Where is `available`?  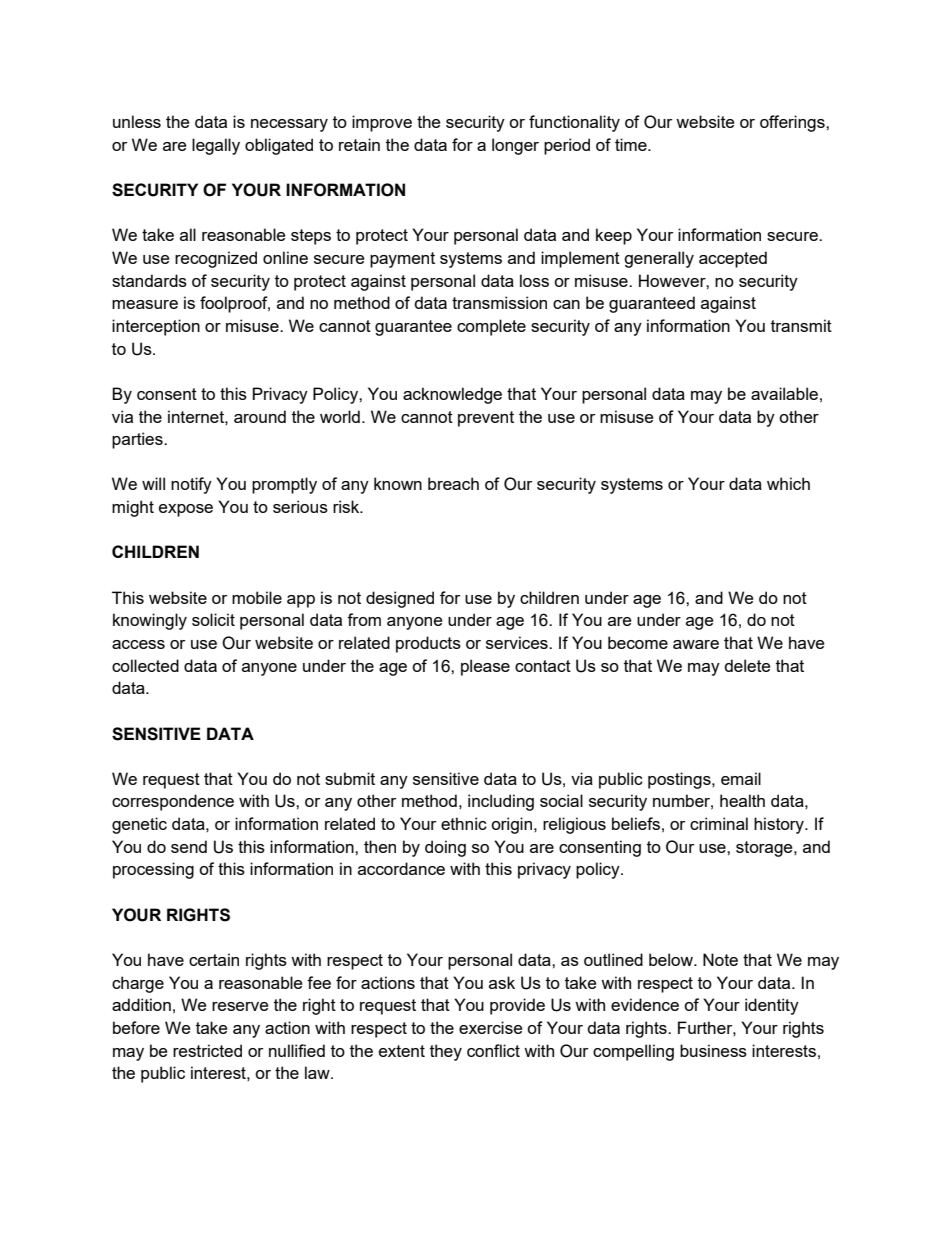
available is located at coordinates (784, 393).
